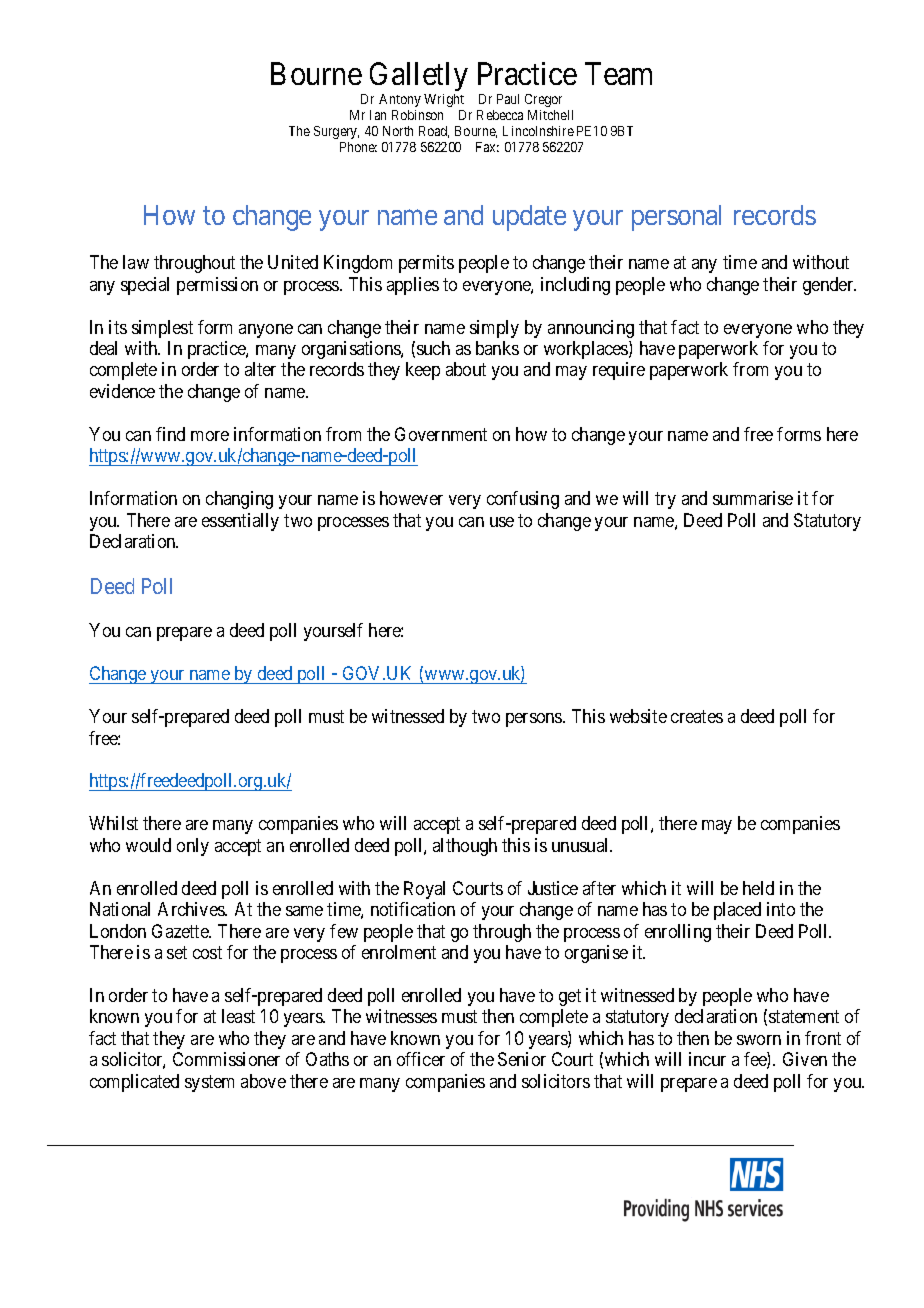  What do you see at coordinates (618, 73) in the screenshot?
I see `Team` at bounding box center [618, 73].
